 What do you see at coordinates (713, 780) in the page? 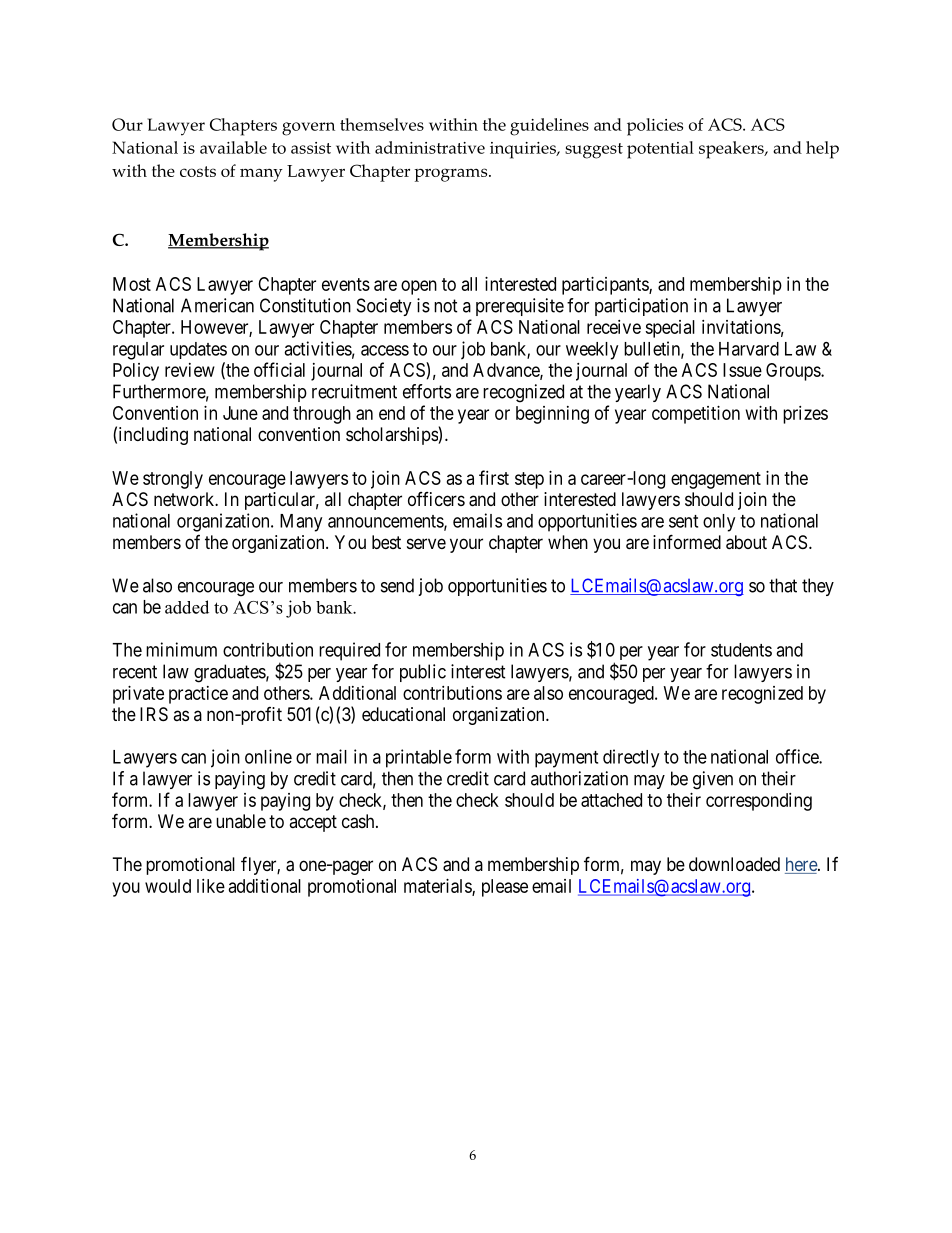
I see `given` at bounding box center [713, 780].
